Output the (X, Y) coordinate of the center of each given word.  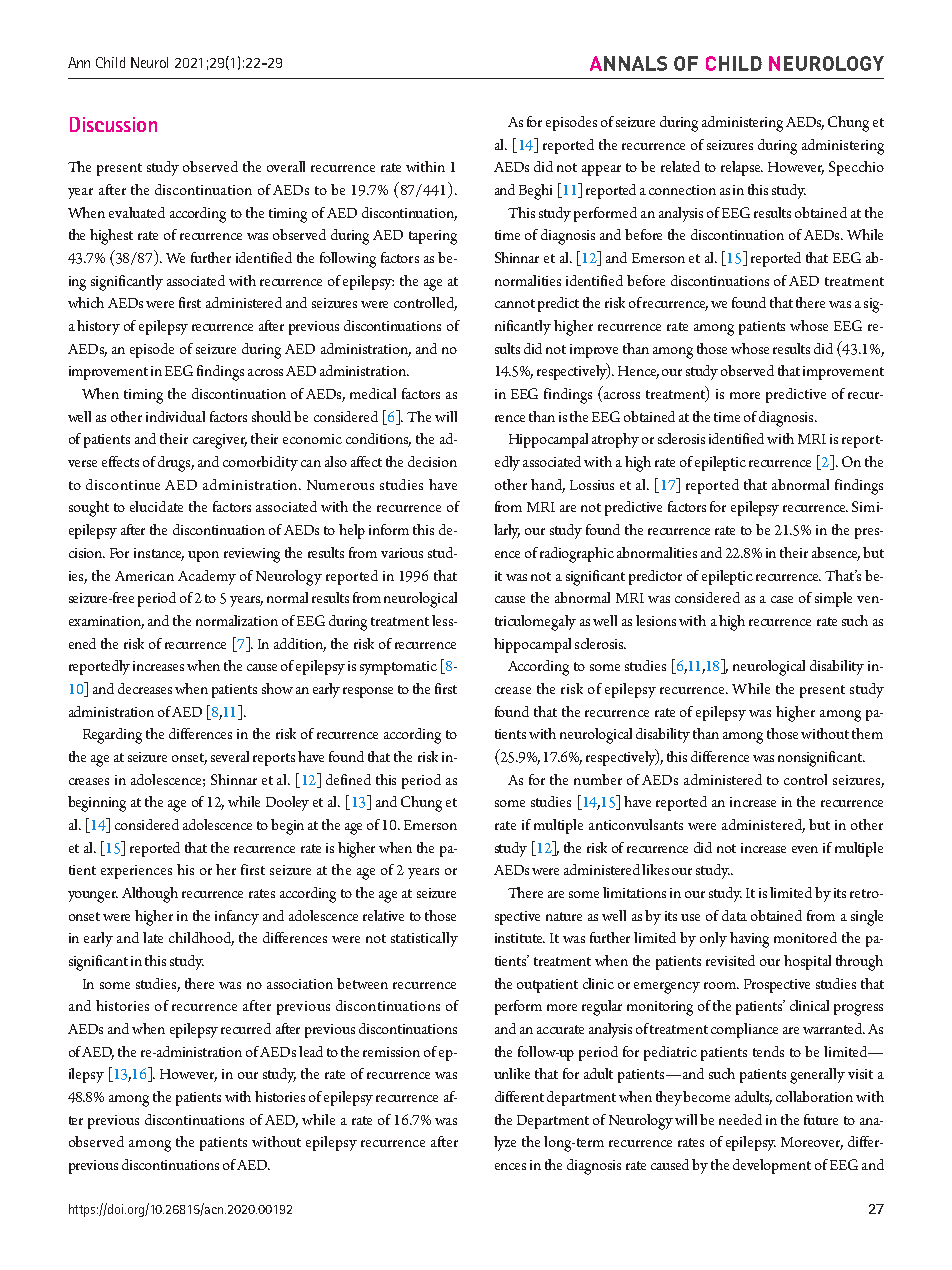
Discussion (113, 124)
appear (601, 170)
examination (106, 622)
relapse (742, 168)
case (782, 599)
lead (311, 1051)
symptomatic (398, 668)
